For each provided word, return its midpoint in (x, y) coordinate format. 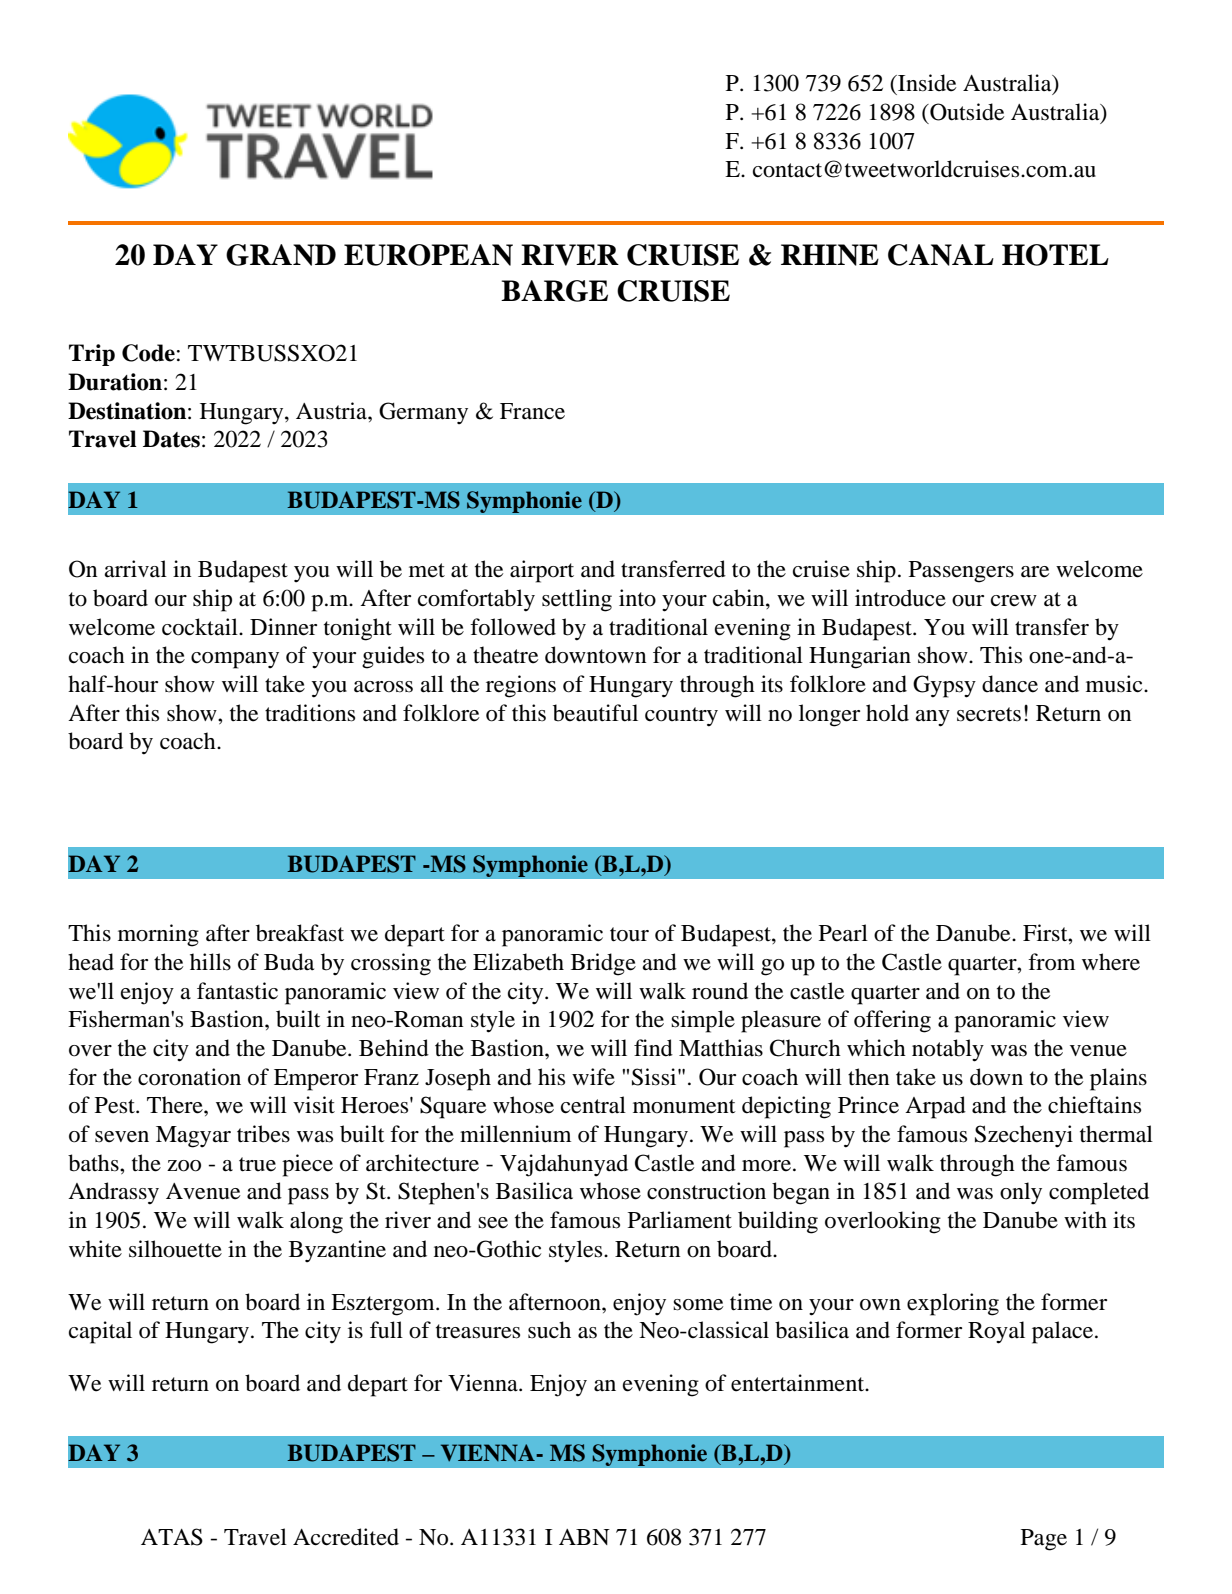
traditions (310, 713)
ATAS (172, 1537)
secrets (989, 714)
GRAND (281, 255)
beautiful (595, 713)
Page (1044, 1540)
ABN (584, 1537)
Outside (966, 112)
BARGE (554, 291)
